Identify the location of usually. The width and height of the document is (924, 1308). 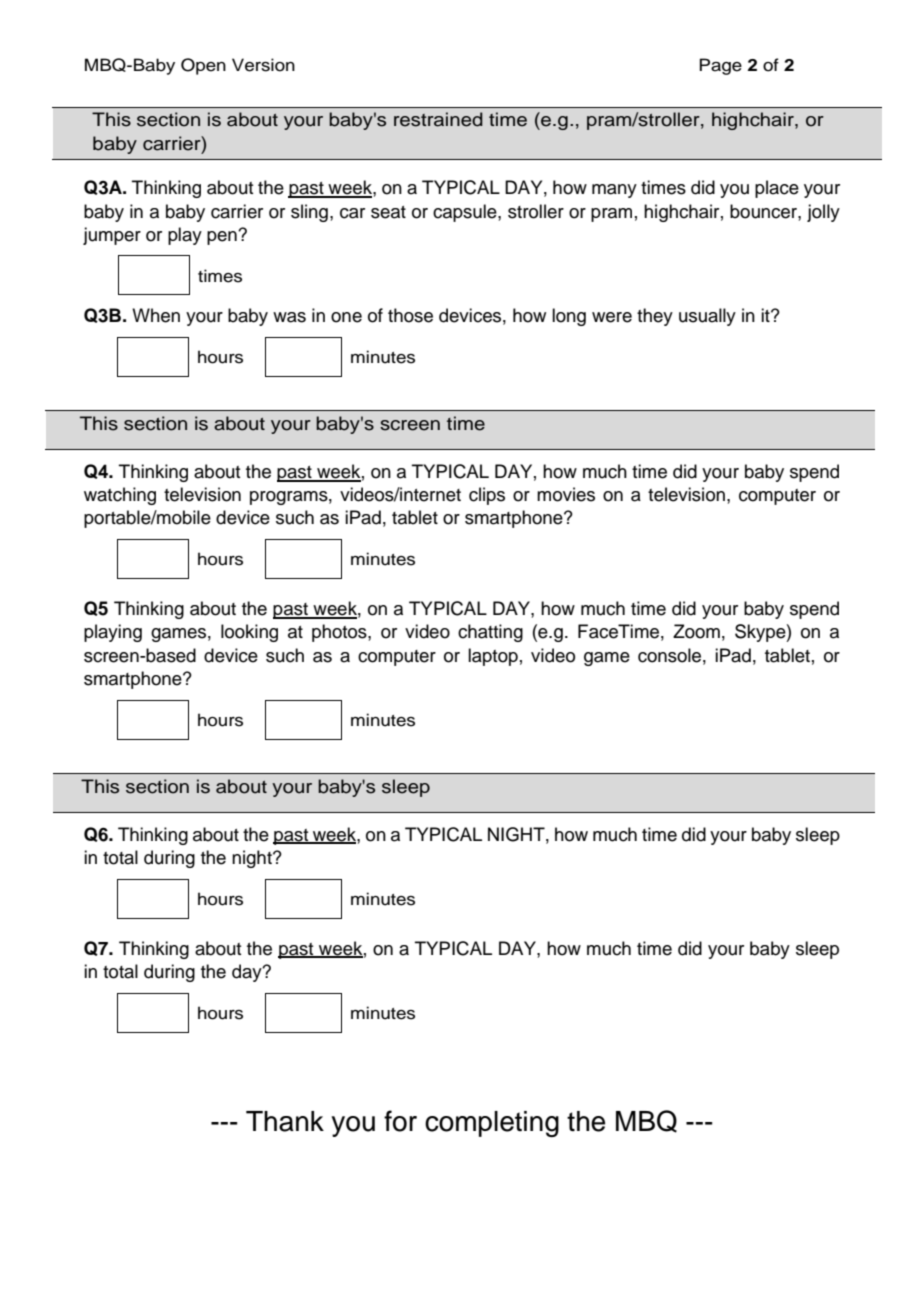
(707, 317).
